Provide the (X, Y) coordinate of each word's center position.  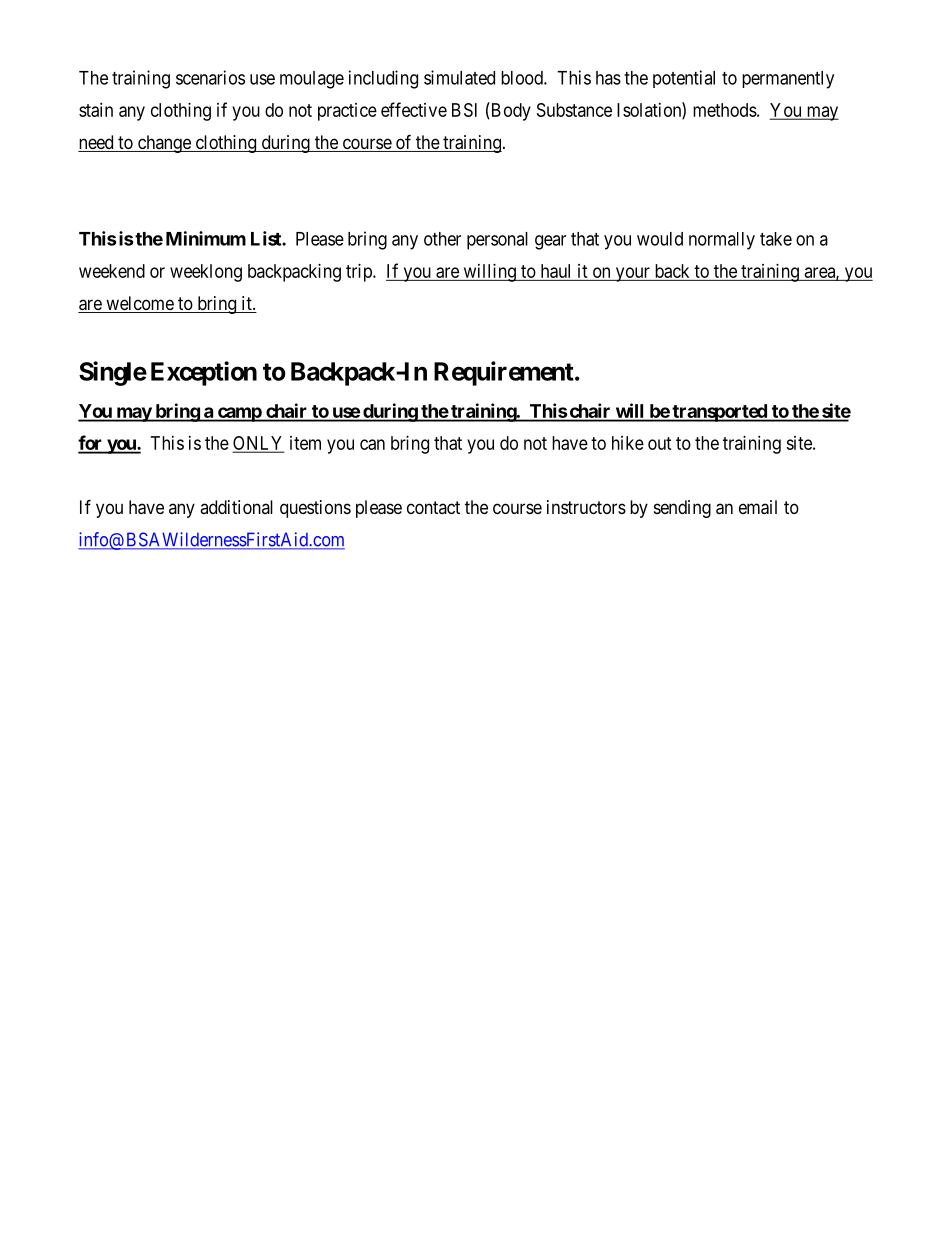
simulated (459, 77)
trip (360, 273)
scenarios (210, 77)
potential (684, 79)
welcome (139, 304)
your (632, 274)
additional (236, 507)
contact (433, 507)
